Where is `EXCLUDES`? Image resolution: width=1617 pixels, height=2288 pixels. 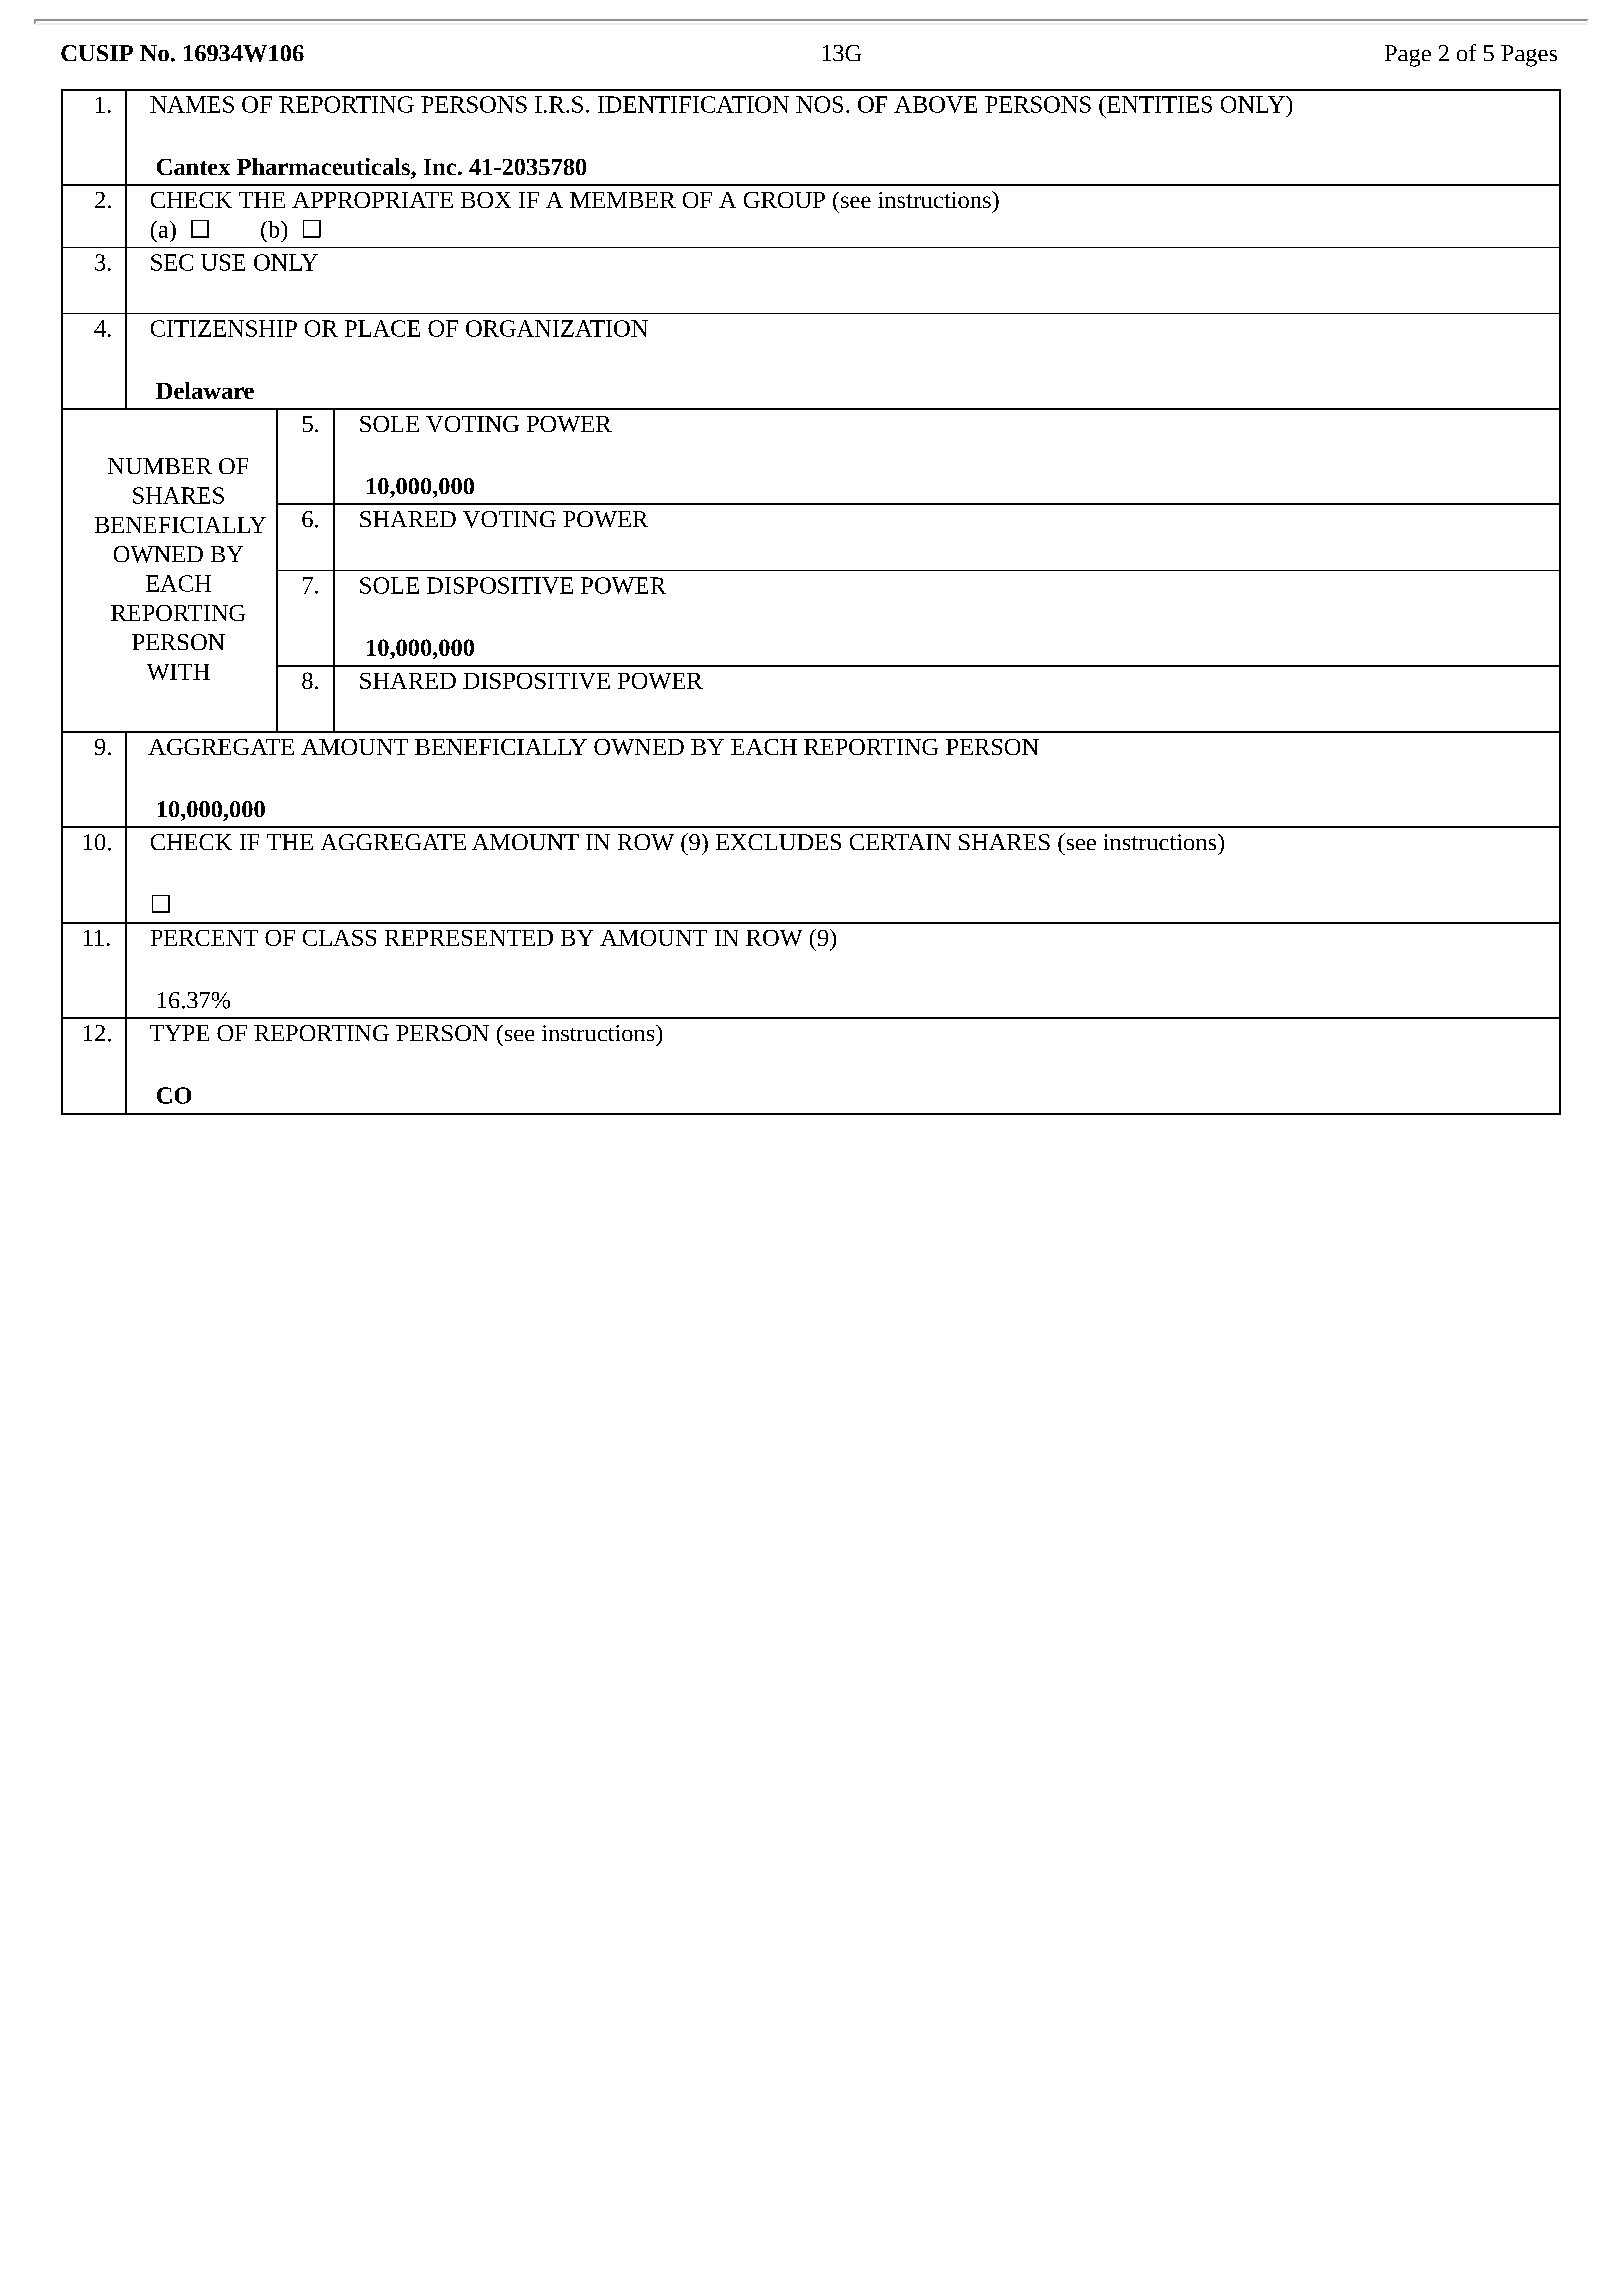
EXCLUDES is located at coordinates (778, 842).
